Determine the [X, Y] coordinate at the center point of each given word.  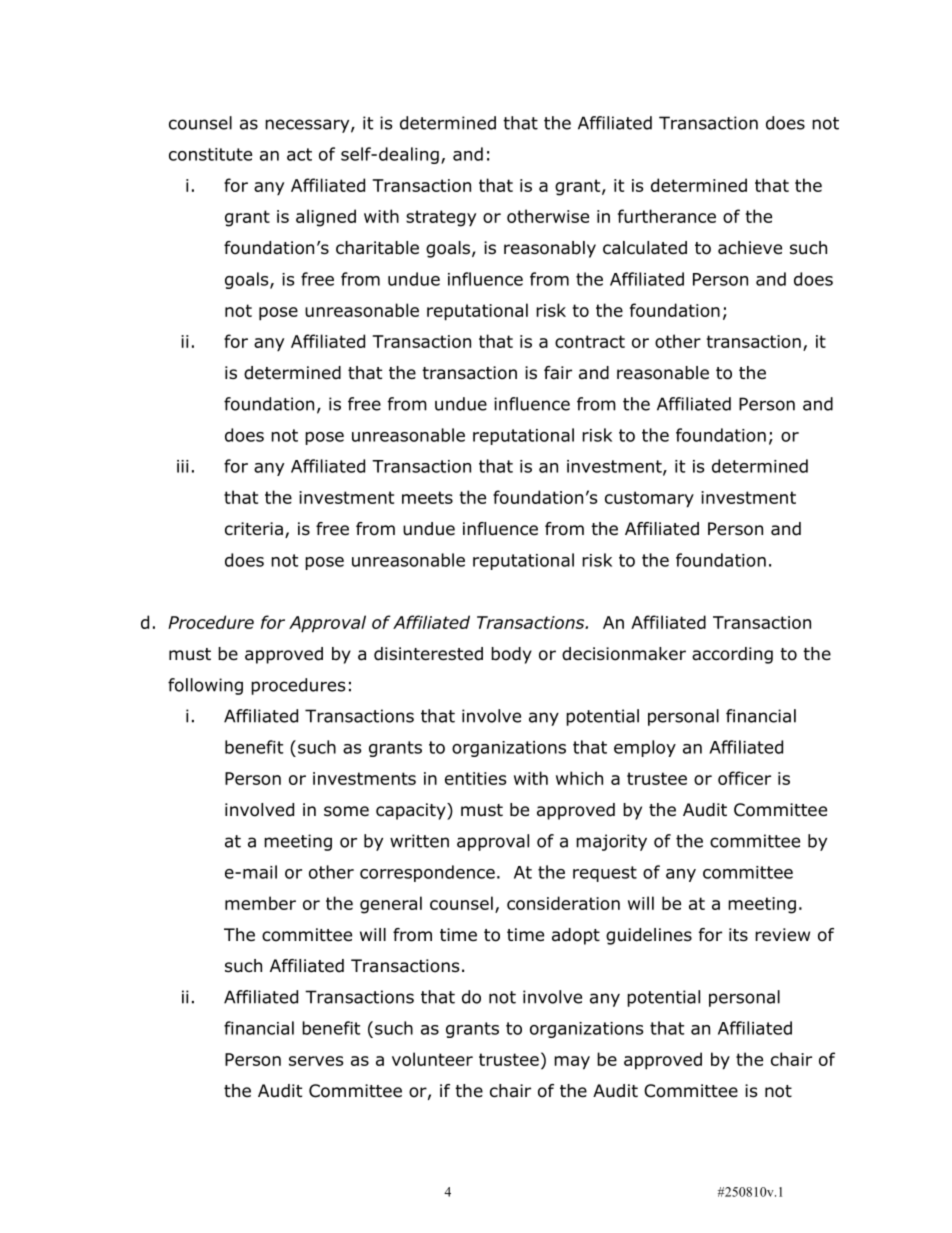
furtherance [667, 216]
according [732, 655]
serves [316, 1061]
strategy [441, 218]
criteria [254, 529]
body [511, 655]
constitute [210, 154]
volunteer [432, 1059]
